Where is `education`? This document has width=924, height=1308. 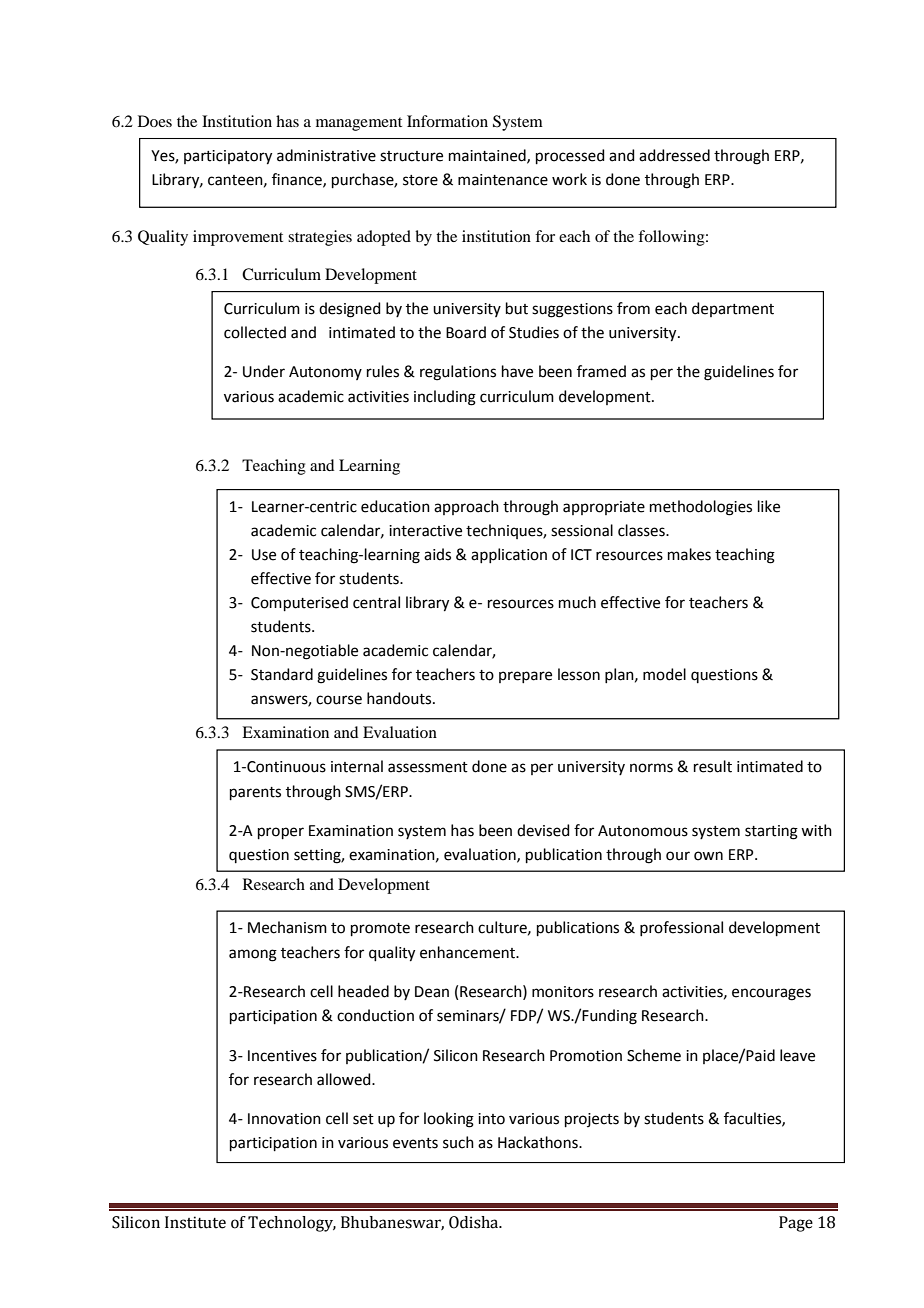
education is located at coordinates (395, 506).
